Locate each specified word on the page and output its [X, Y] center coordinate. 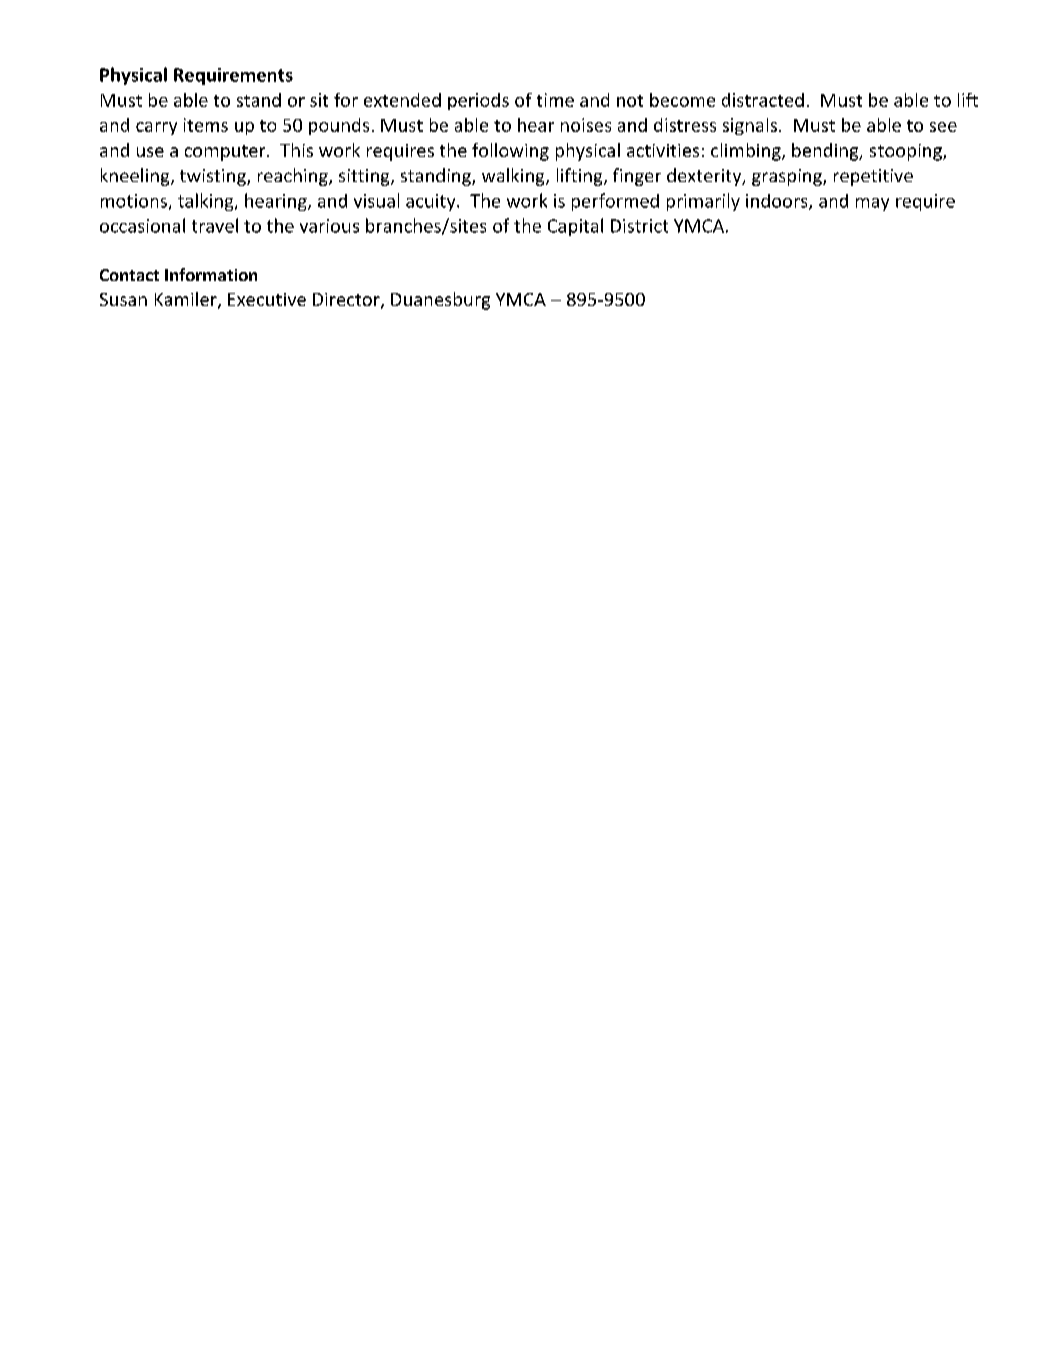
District [639, 226]
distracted [763, 100]
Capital [575, 227]
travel [215, 225]
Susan [123, 299]
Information [211, 274]
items [206, 125]
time [555, 100]
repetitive [873, 177]
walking [514, 177]
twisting [214, 177]
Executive [267, 299]
